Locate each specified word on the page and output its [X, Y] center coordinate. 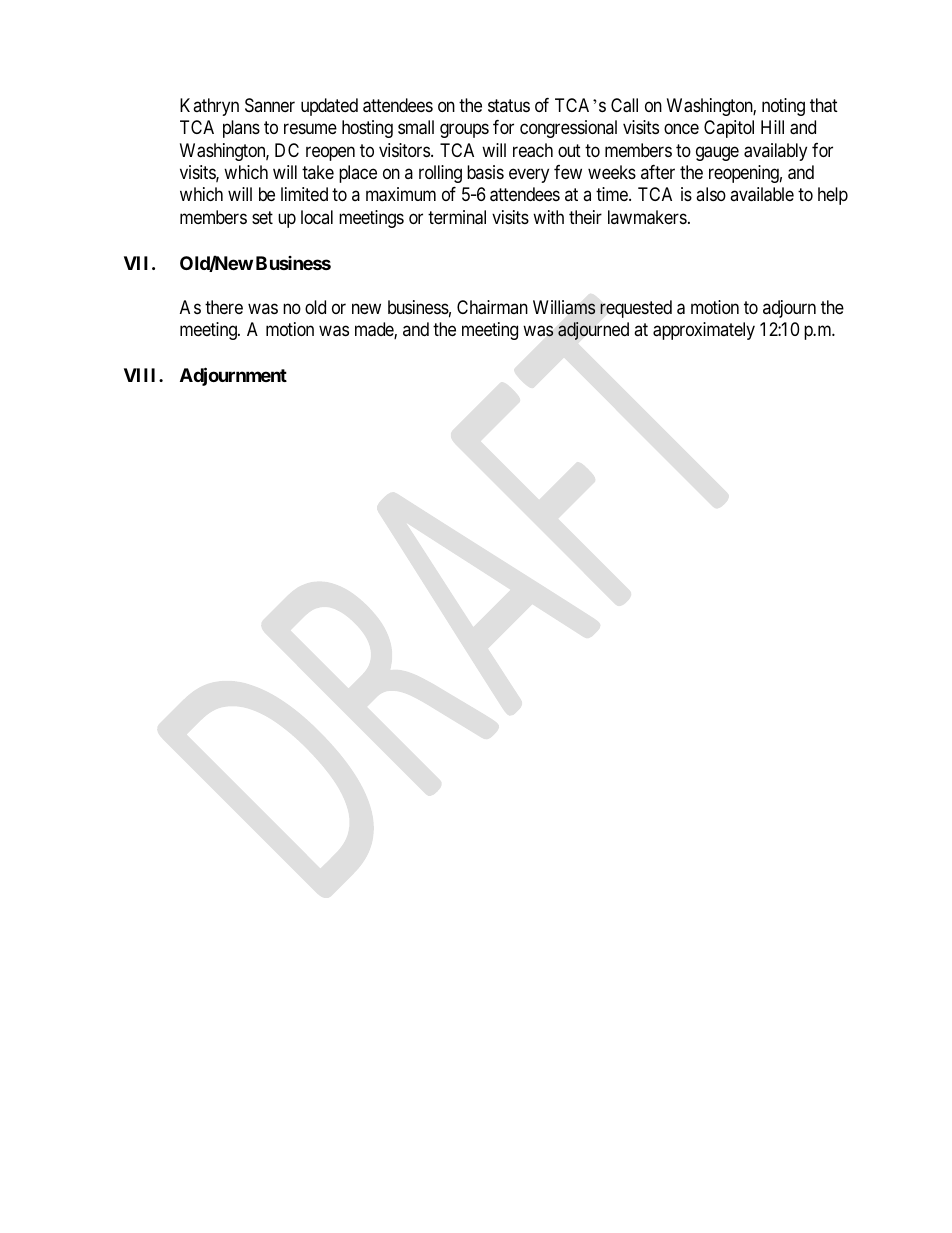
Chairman [492, 307]
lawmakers [647, 217]
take [318, 172]
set [262, 217]
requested [636, 309]
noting [783, 107]
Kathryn [209, 107]
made [375, 330]
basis [485, 172]
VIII [142, 375]
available [762, 194]
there [224, 307]
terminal [457, 217]
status [509, 105]
